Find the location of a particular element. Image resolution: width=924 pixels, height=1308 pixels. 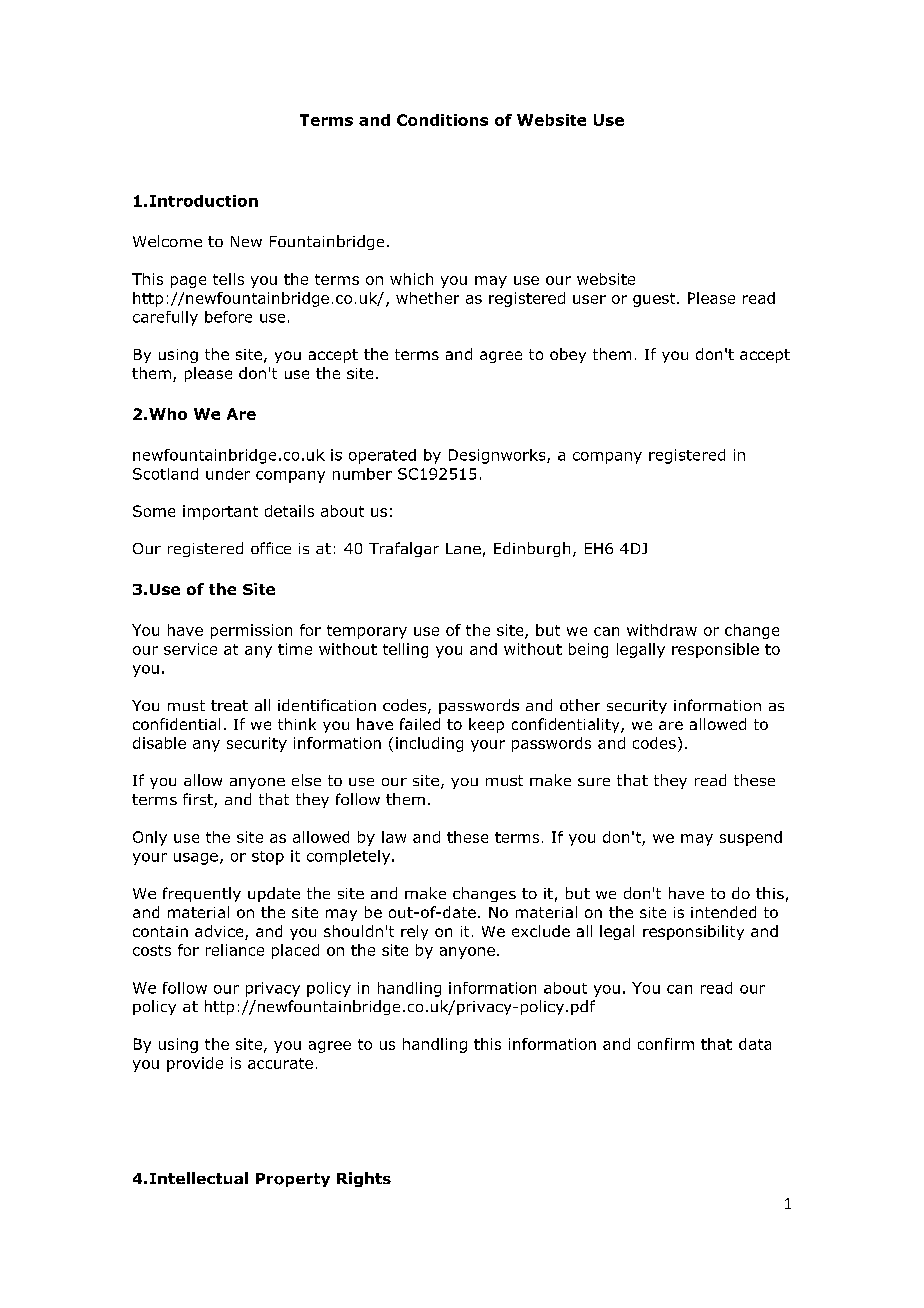

Rights is located at coordinates (364, 1179).
